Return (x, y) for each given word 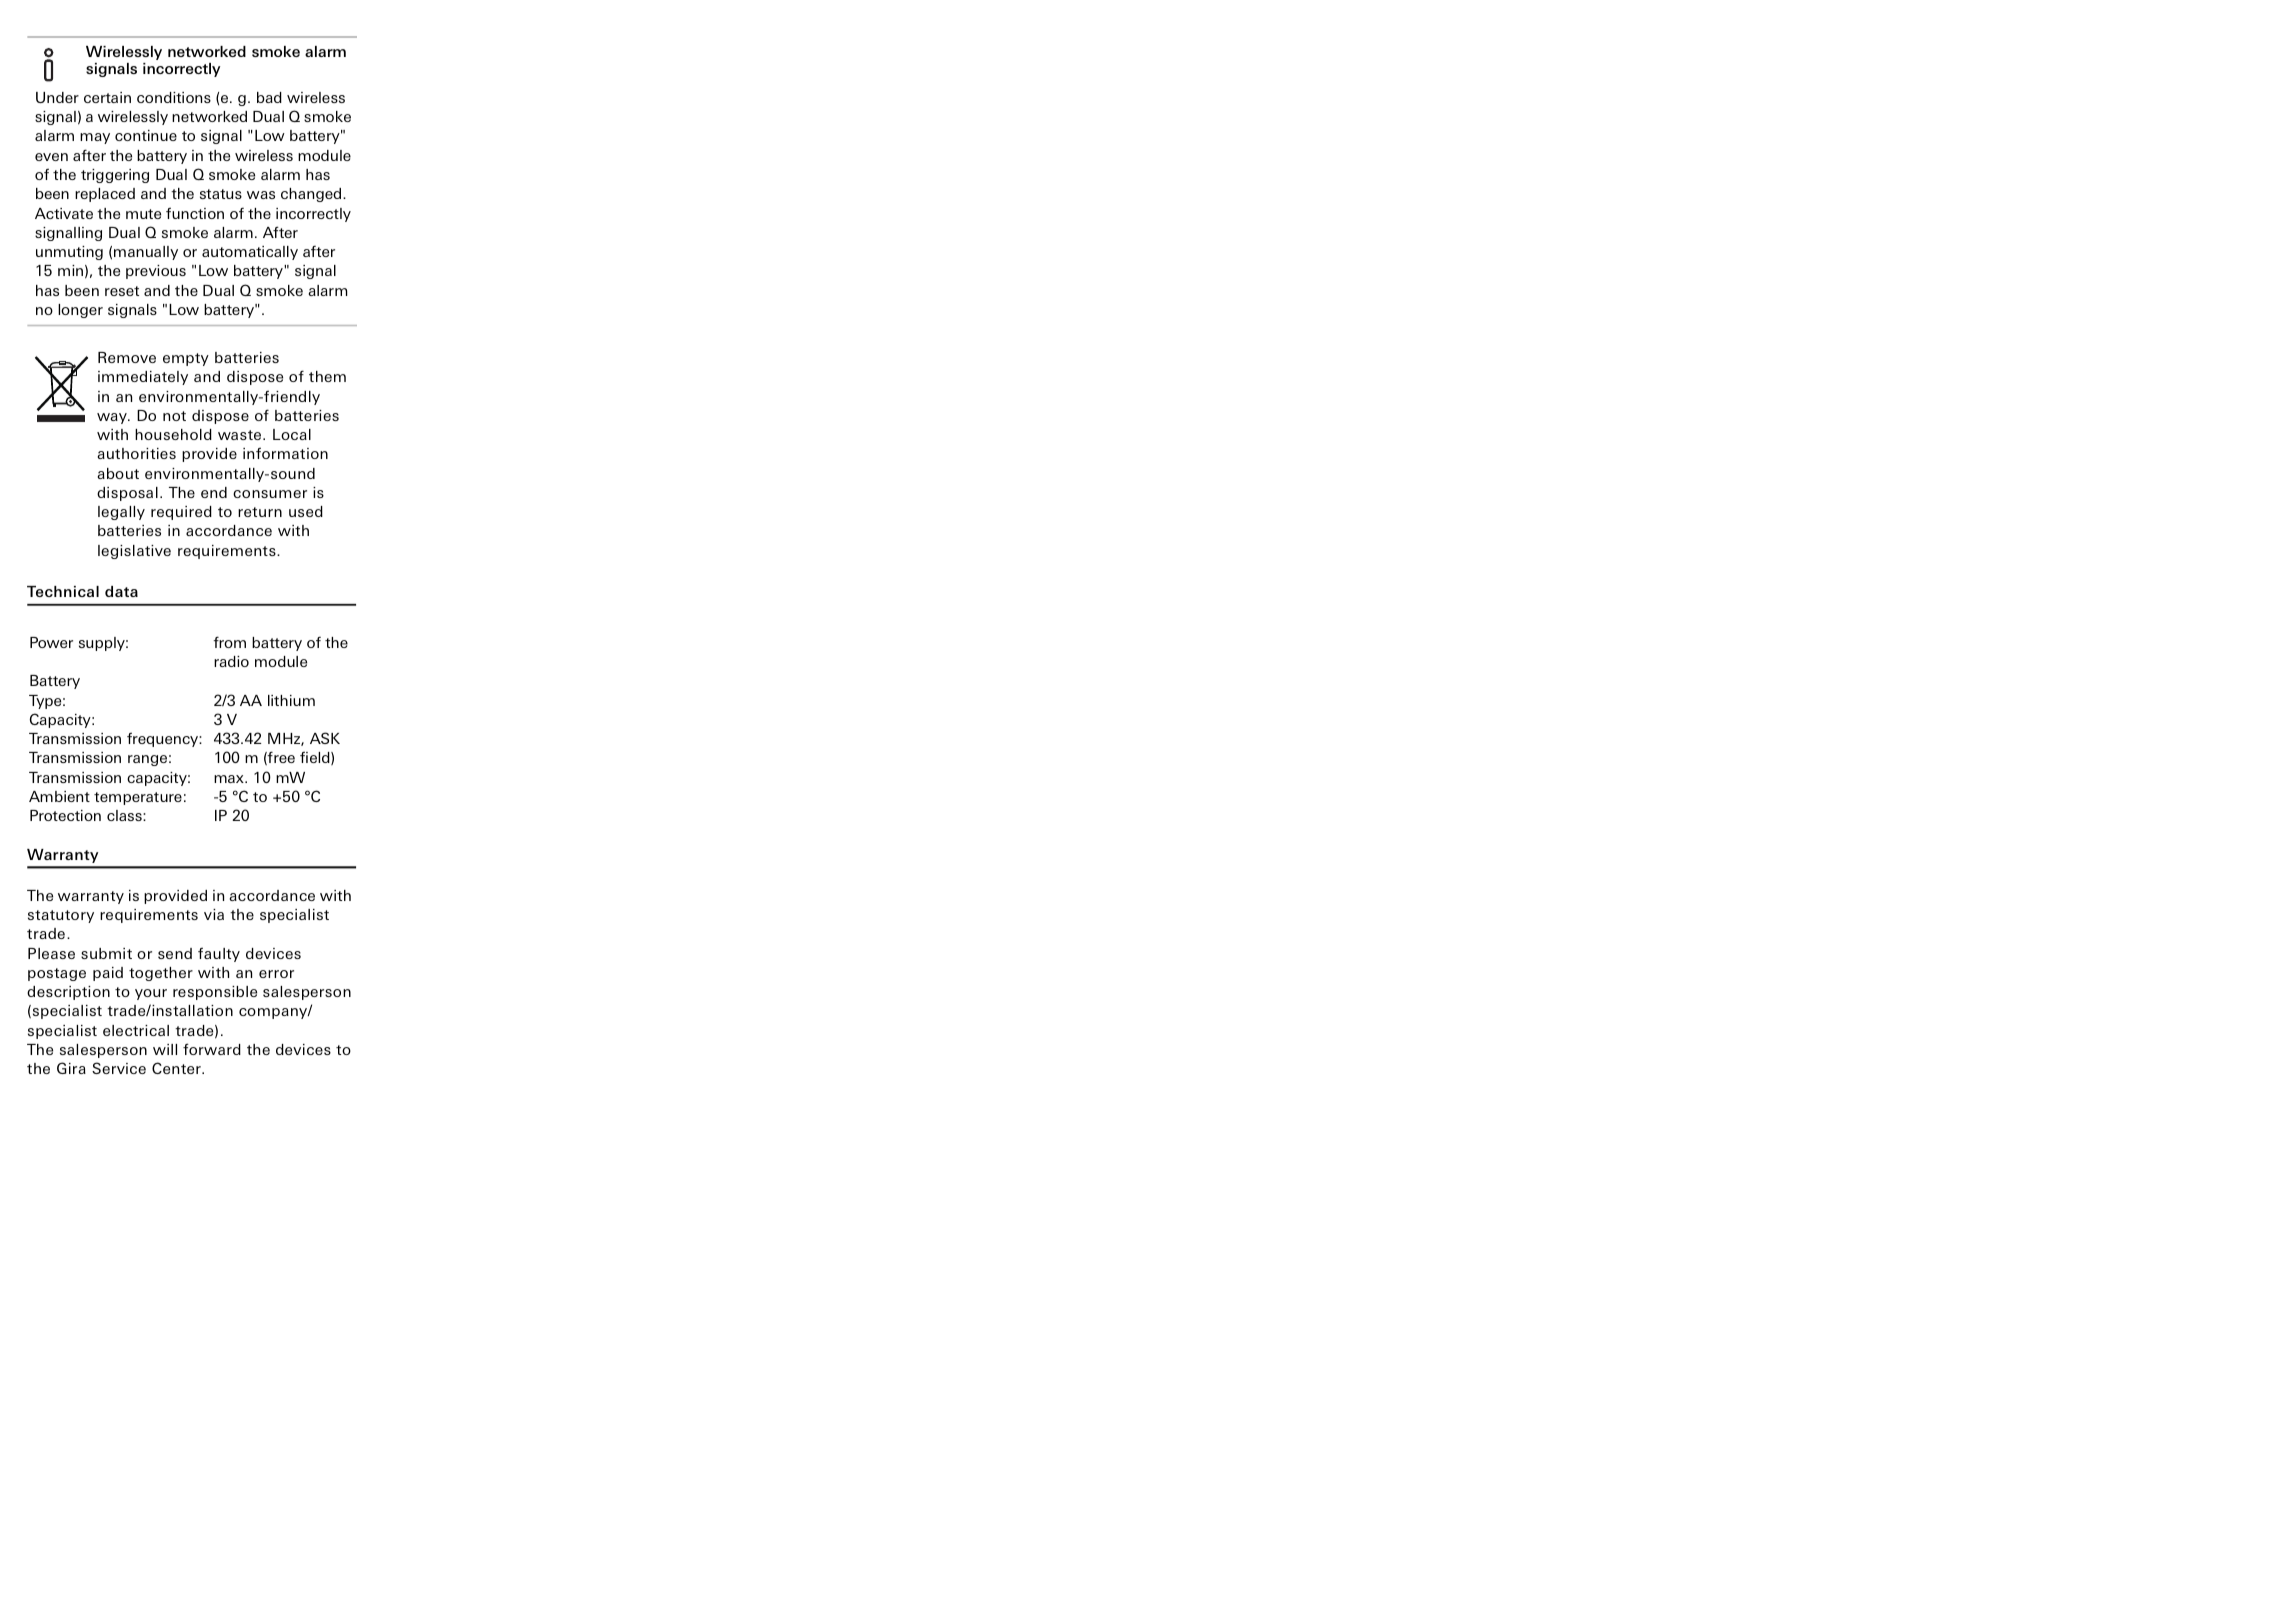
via (214, 914)
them (327, 376)
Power (51, 642)
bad (269, 97)
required (181, 513)
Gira (71, 1068)
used (306, 511)
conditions (174, 97)
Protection (65, 815)
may (95, 138)
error (276, 974)
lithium (291, 700)
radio (231, 661)
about (118, 473)
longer (80, 311)
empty (186, 359)
